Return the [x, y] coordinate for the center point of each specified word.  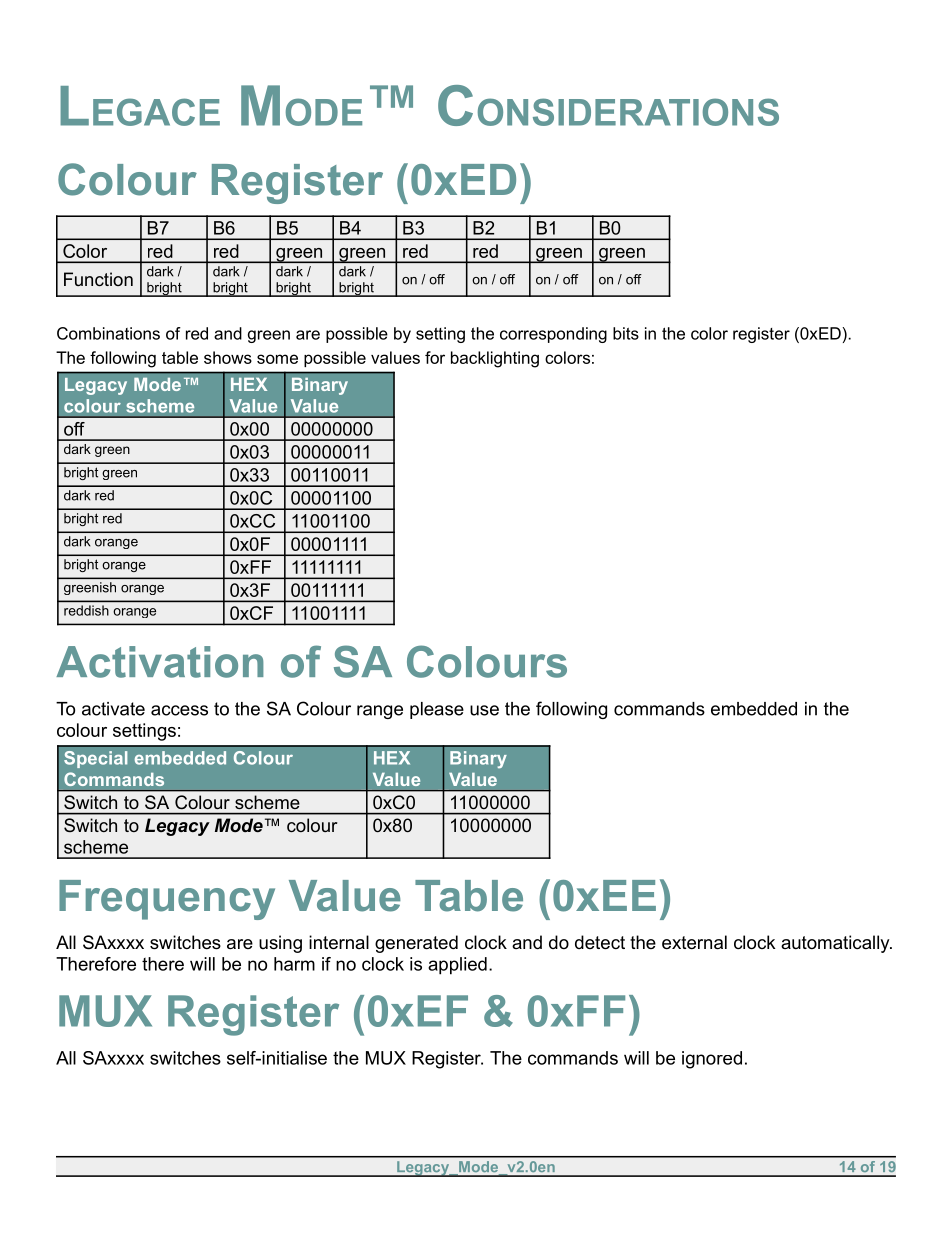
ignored [712, 1060]
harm [294, 964]
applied [457, 966]
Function [98, 279]
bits [626, 333]
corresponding [553, 335]
